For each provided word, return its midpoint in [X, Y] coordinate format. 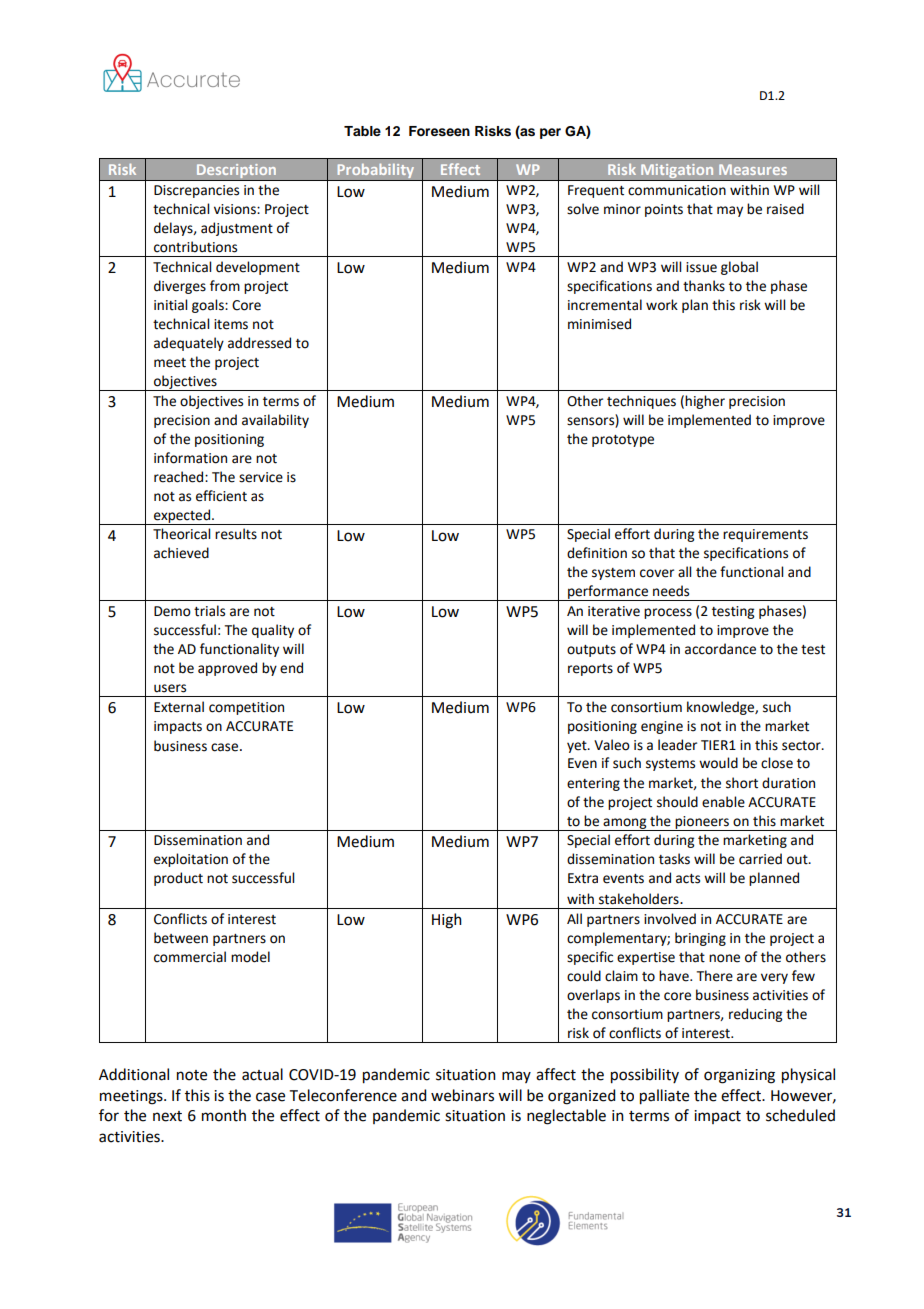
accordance [720, 649]
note [192, 1075]
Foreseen [439, 131]
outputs [591, 651]
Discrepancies [196, 191]
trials [209, 611]
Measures [753, 169]
